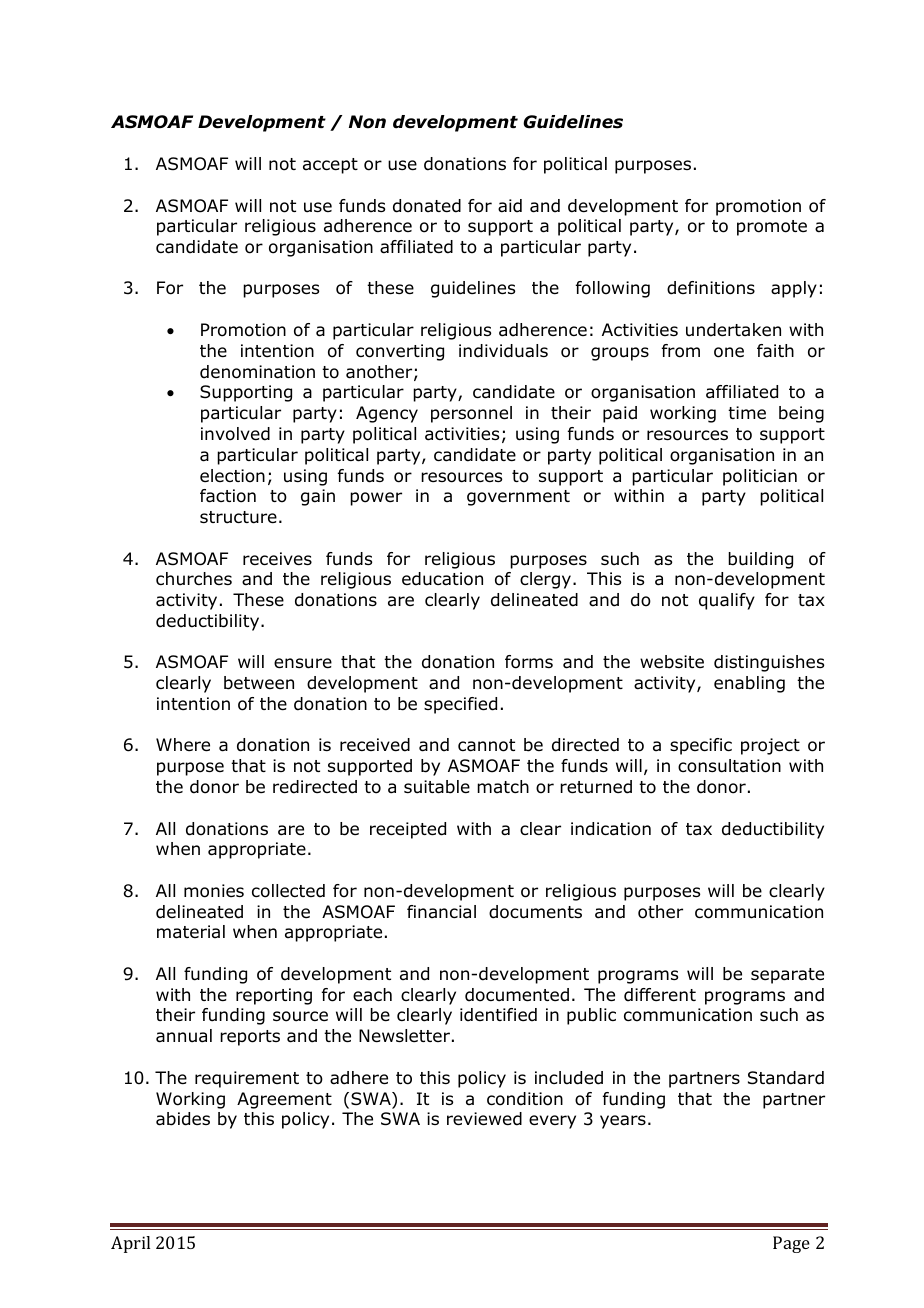  What do you see at coordinates (130, 1244) in the document?
I see `April` at bounding box center [130, 1244].
